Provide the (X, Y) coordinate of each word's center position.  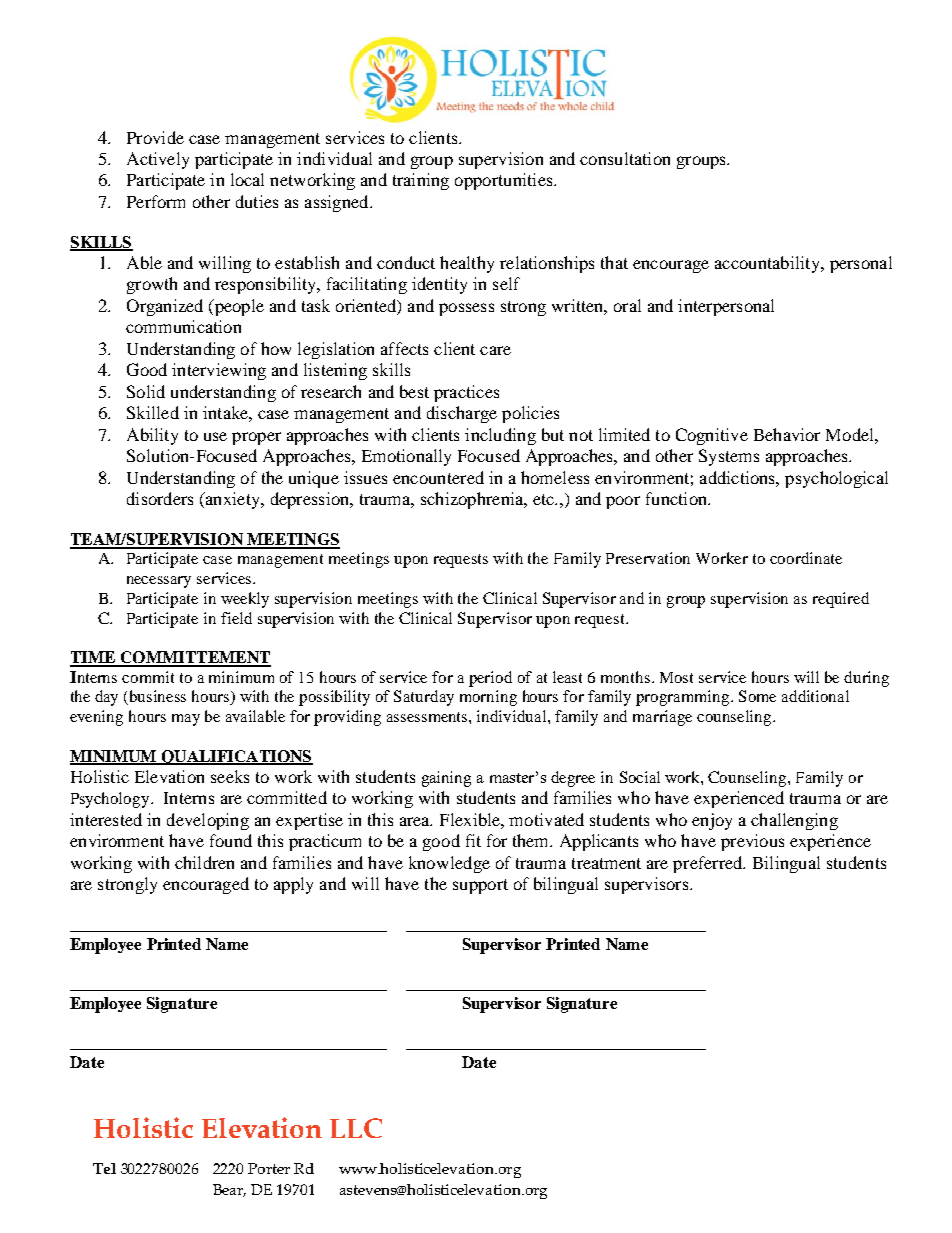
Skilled (153, 412)
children (204, 862)
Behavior (787, 434)
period (490, 679)
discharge (462, 414)
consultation (625, 158)
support (480, 886)
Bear (229, 1190)
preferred (709, 864)
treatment (606, 863)
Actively (158, 160)
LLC (356, 1128)
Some (757, 696)
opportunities (505, 181)
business (158, 696)
